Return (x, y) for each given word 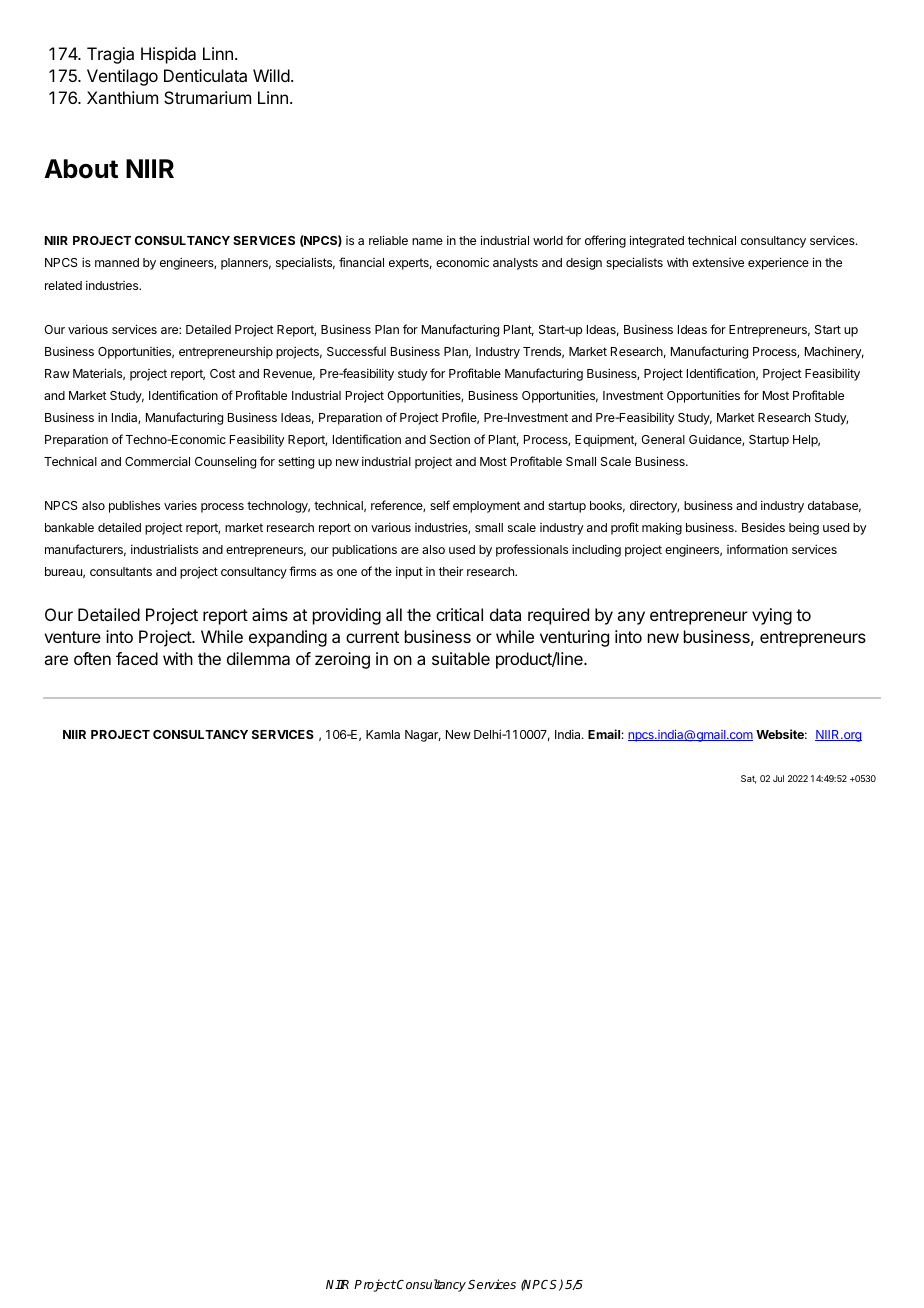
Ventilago (122, 77)
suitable (461, 658)
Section (450, 439)
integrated (657, 241)
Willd (271, 75)
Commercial (157, 461)
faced (137, 658)
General (663, 439)
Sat (749, 779)
